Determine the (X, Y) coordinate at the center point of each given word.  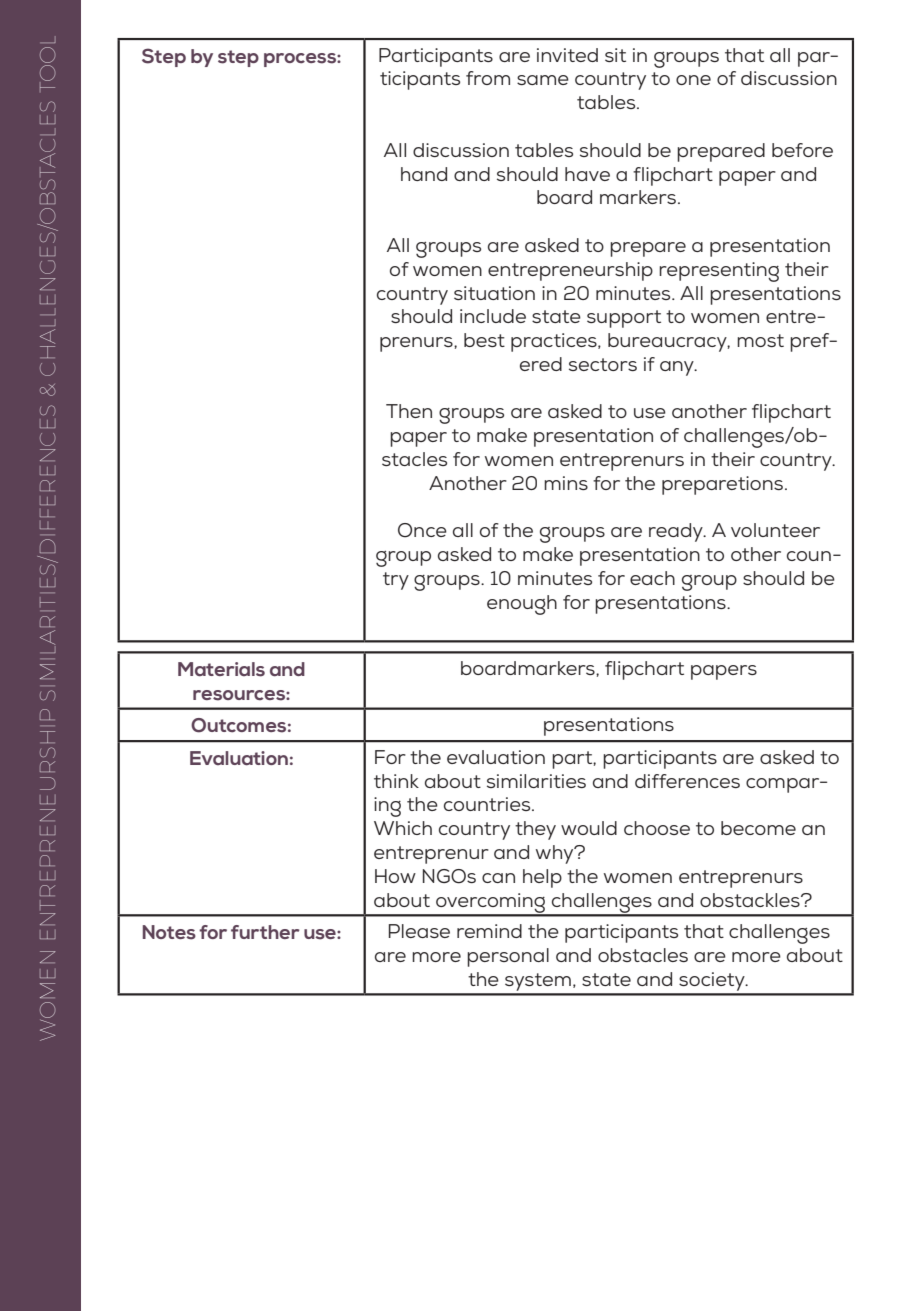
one (693, 80)
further (265, 932)
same (543, 80)
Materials (221, 669)
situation (494, 293)
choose (657, 828)
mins (566, 483)
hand (424, 174)
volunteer (775, 530)
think (396, 781)
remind (489, 931)
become (758, 828)
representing (719, 272)
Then (409, 411)
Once (422, 530)
